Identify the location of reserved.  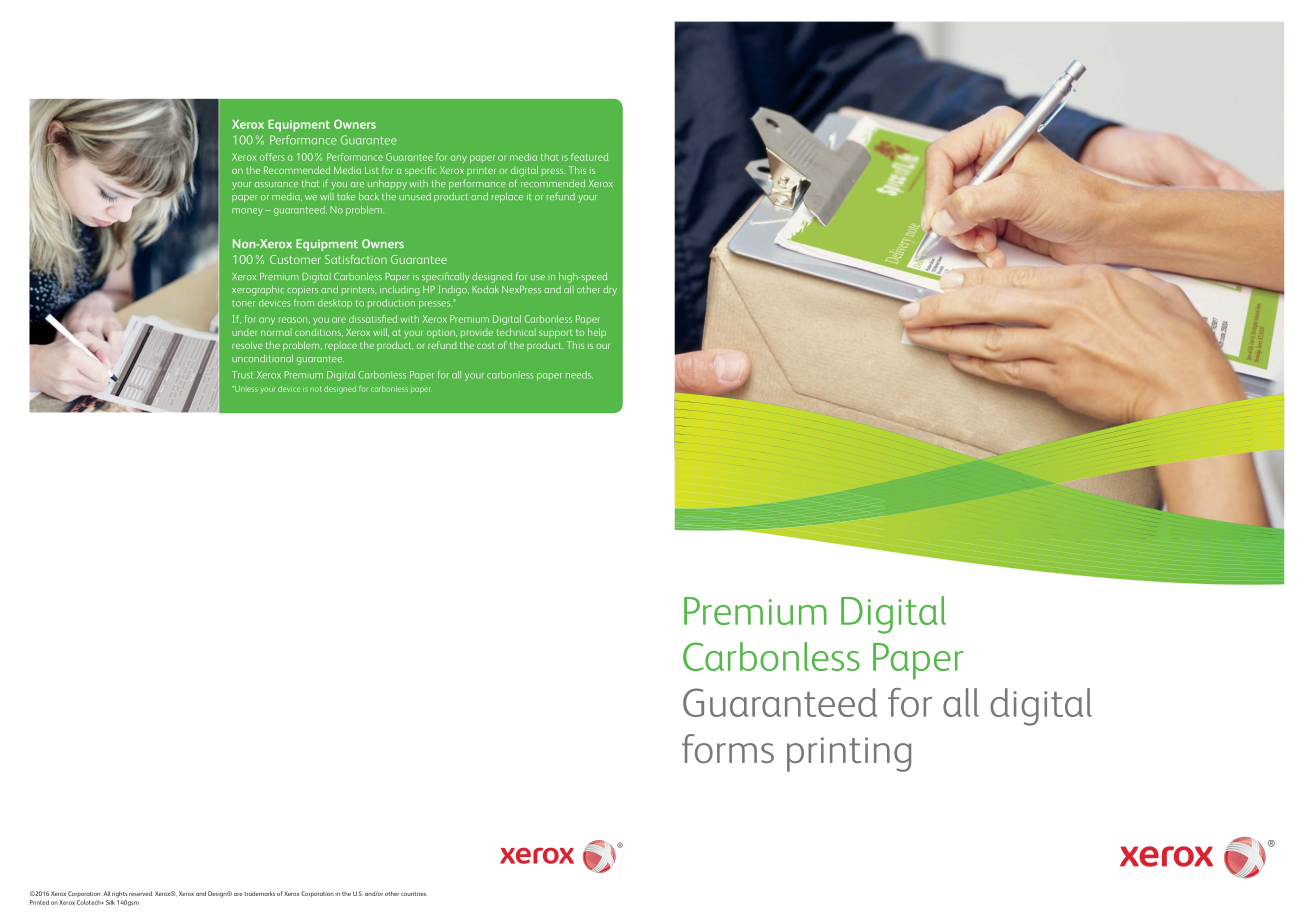
(141, 893).
